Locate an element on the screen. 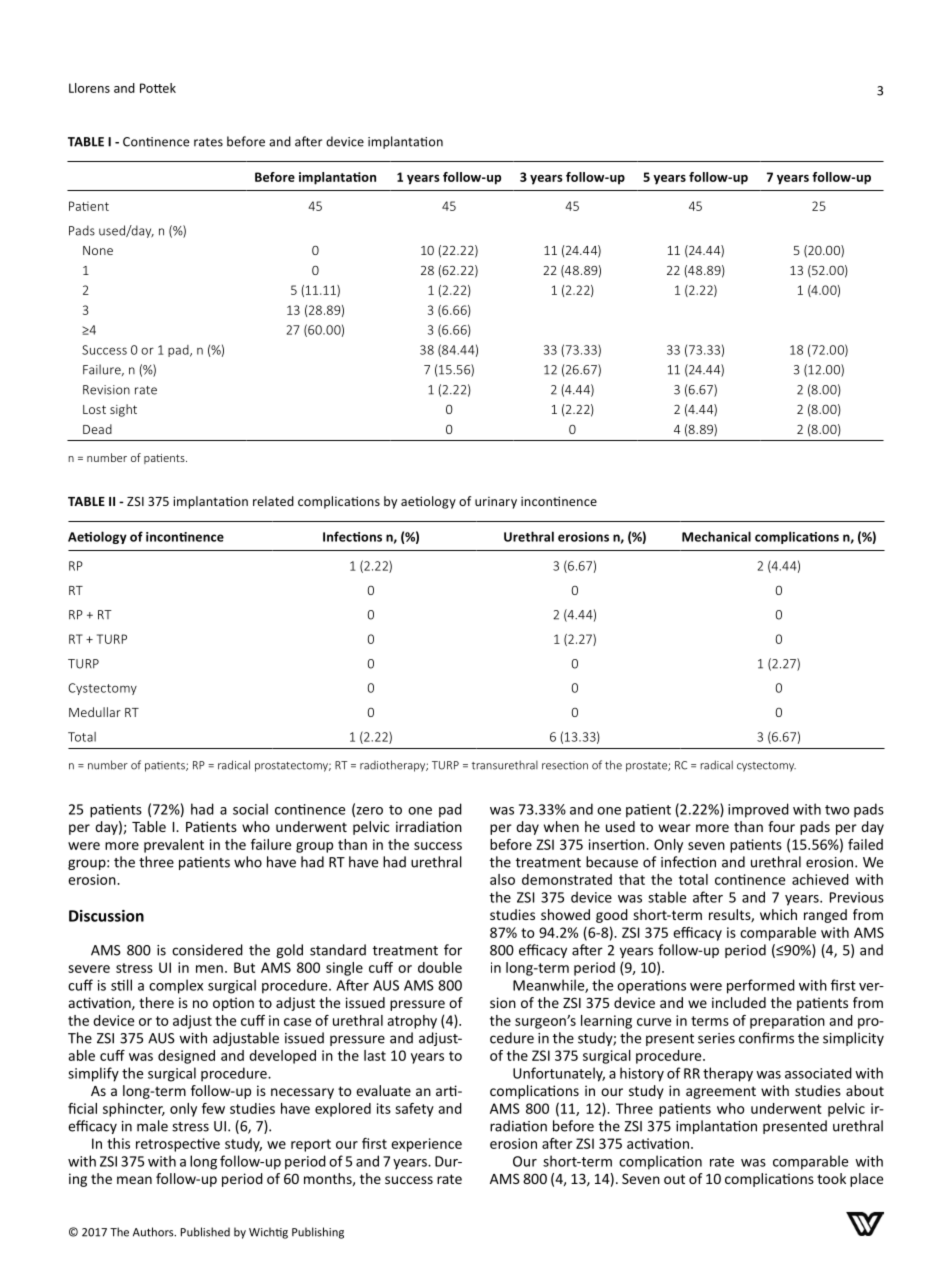 The width and height of the screenshot is (952, 1270). None is located at coordinates (98, 250).
